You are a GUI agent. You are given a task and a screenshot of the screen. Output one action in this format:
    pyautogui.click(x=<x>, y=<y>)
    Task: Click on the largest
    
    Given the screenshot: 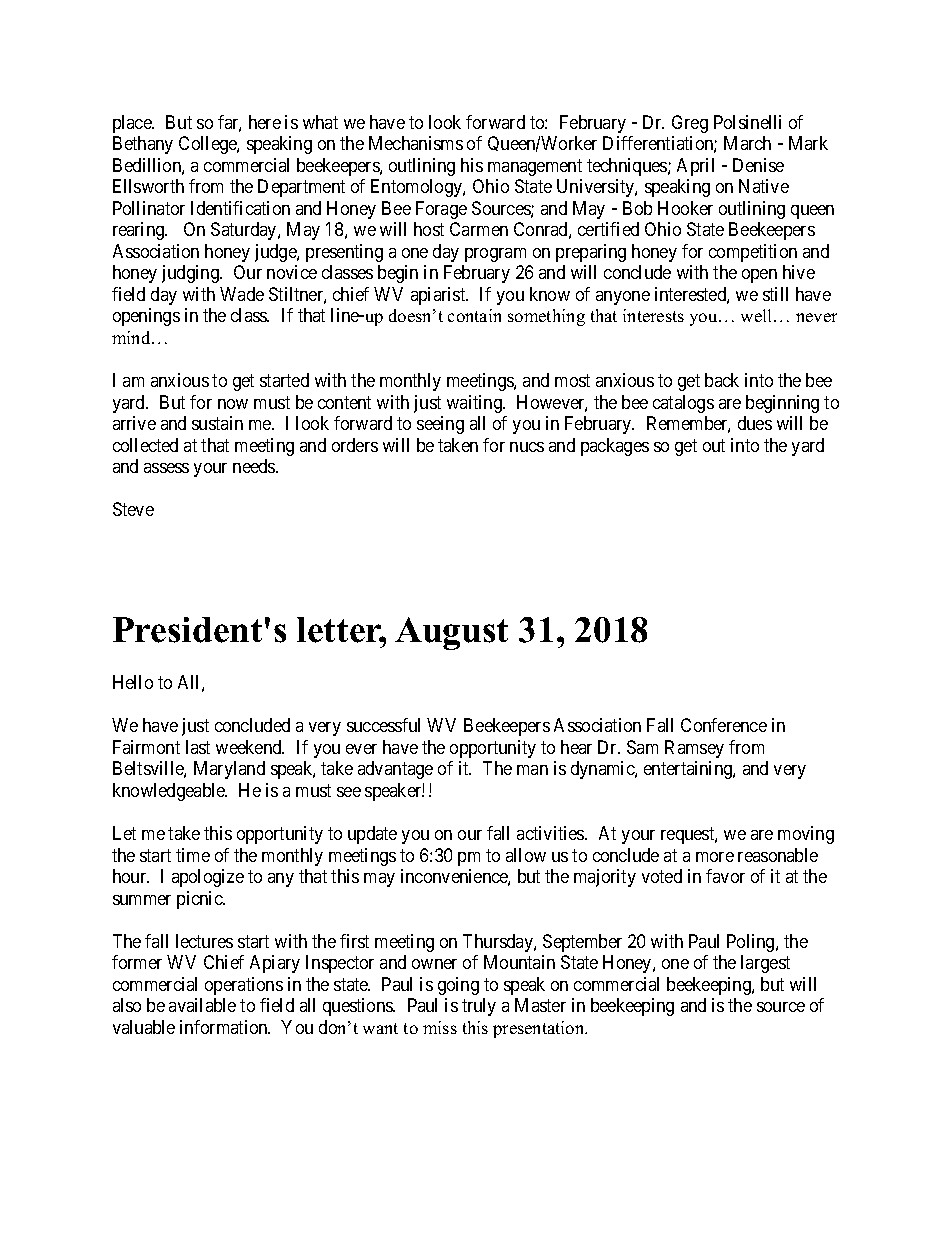 What is the action you would take?
    pyautogui.click(x=765, y=964)
